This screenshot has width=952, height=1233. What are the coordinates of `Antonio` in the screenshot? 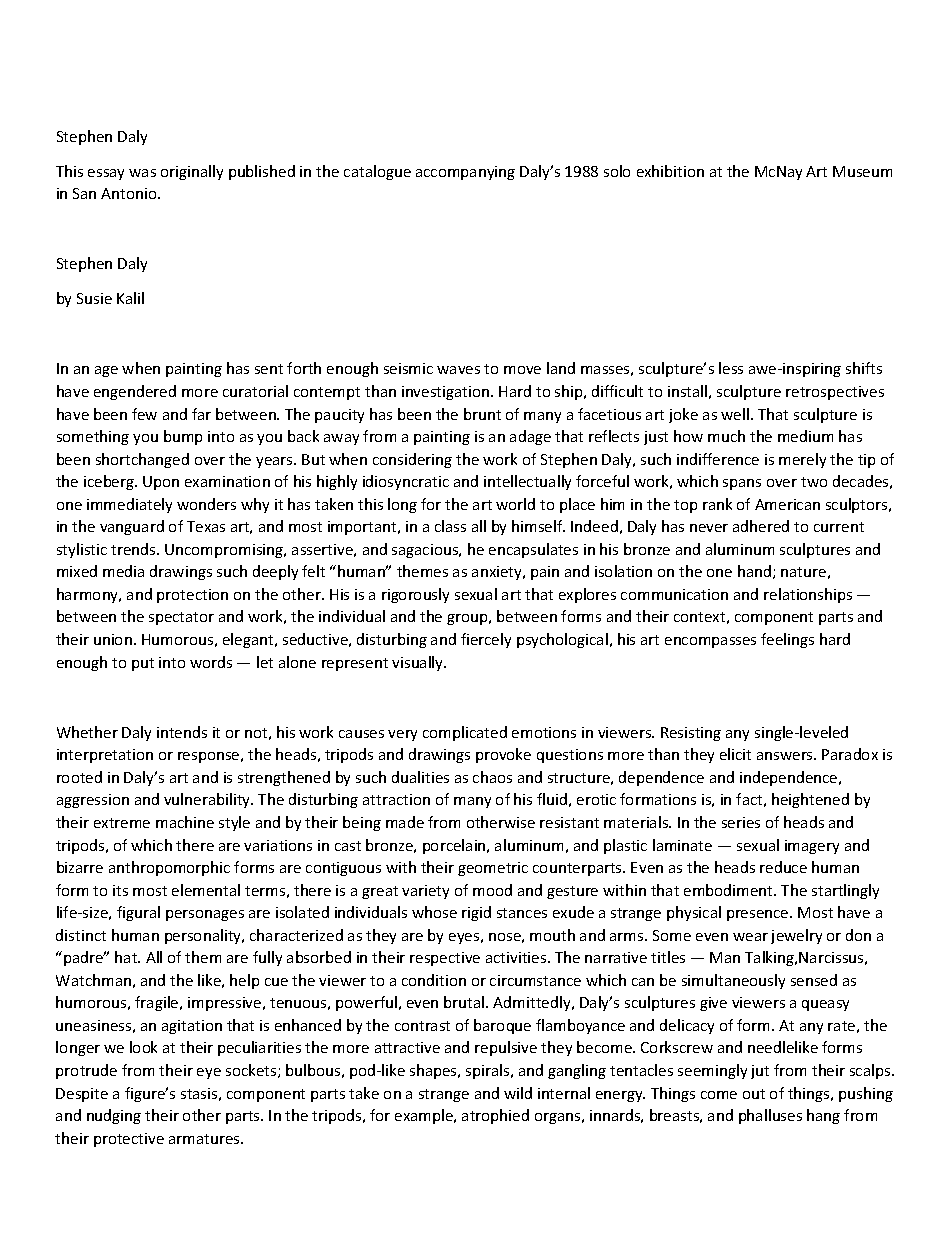 It's located at (130, 193).
